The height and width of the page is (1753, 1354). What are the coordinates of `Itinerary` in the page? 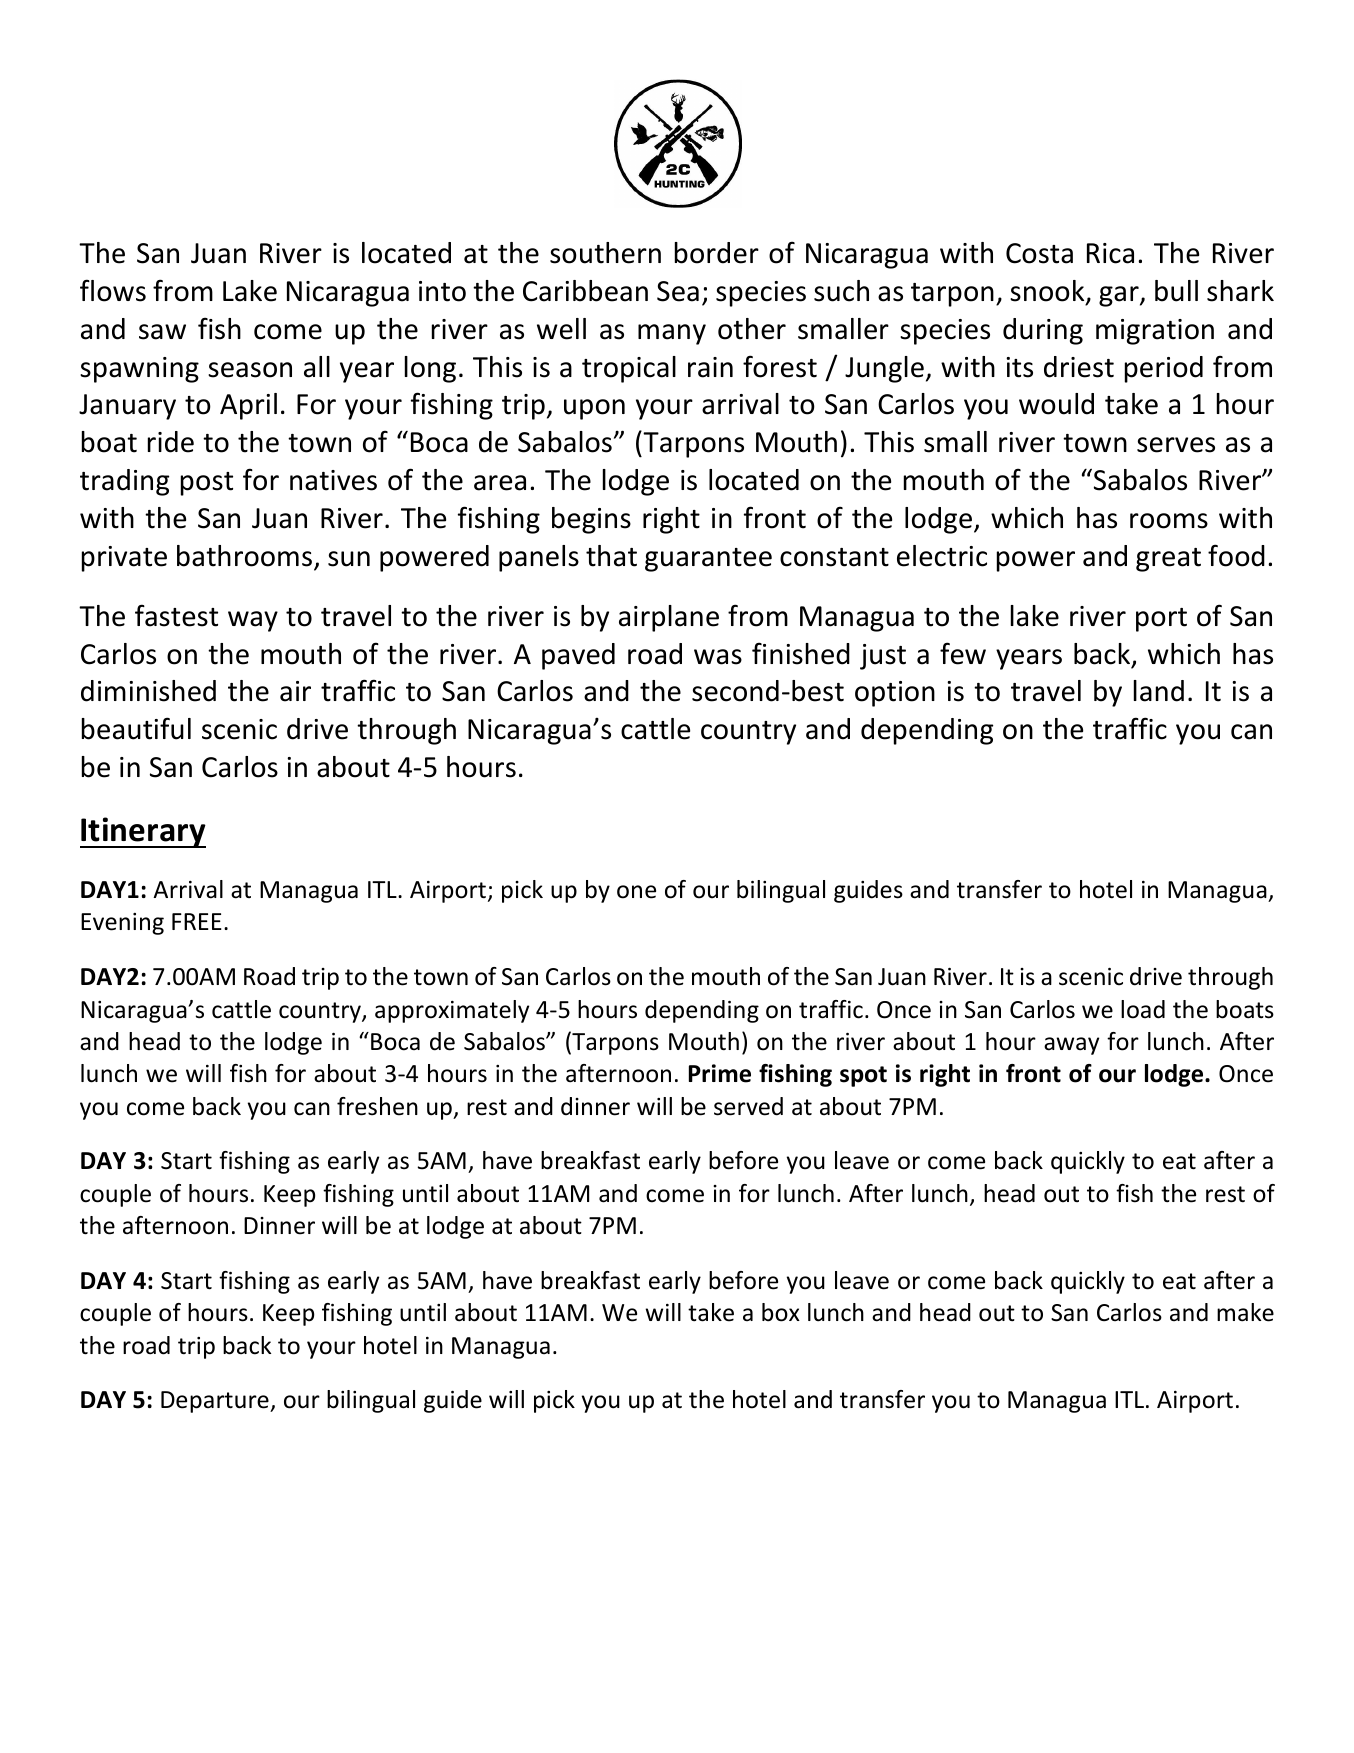 It's located at (143, 832).
